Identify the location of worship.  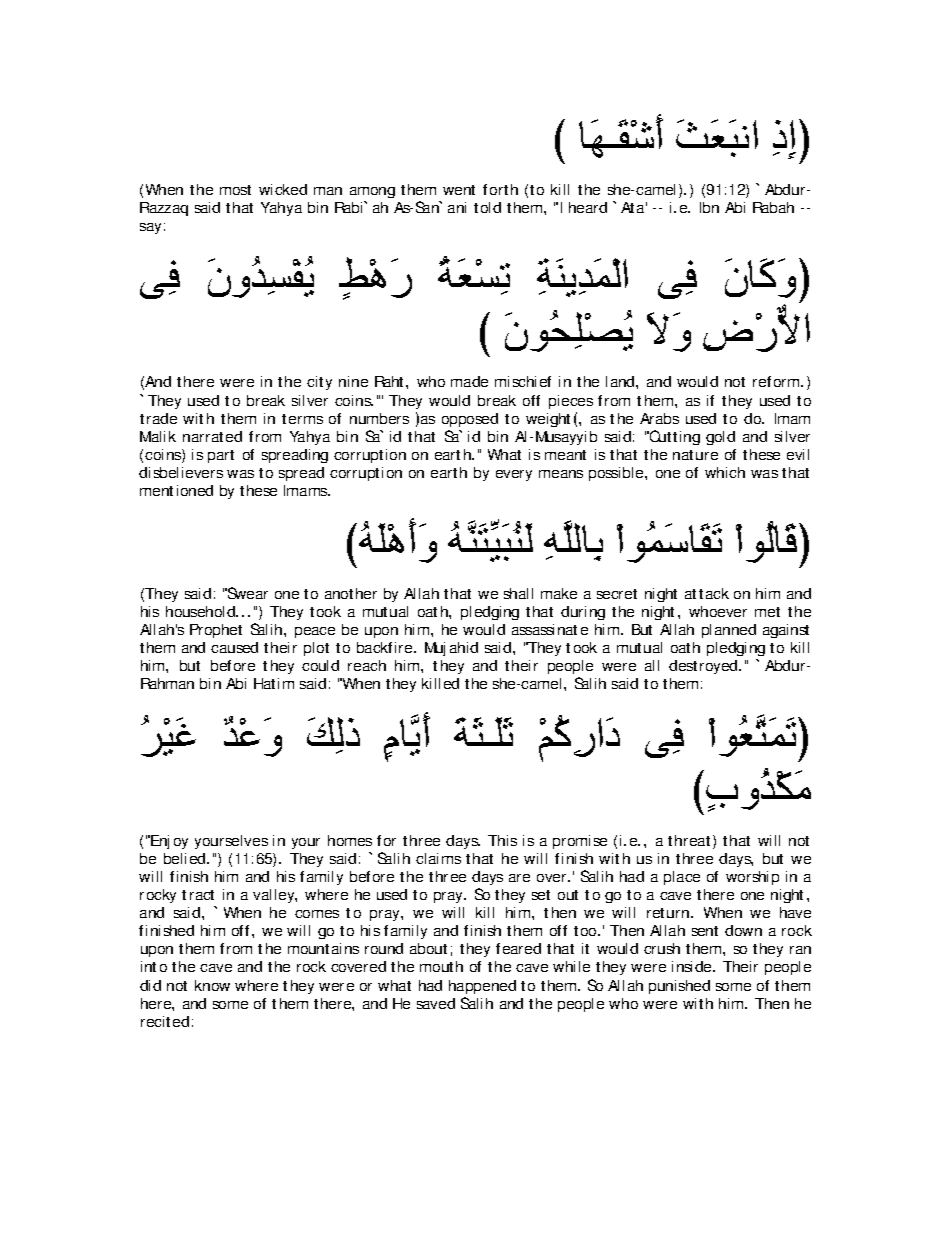
(752, 878).
